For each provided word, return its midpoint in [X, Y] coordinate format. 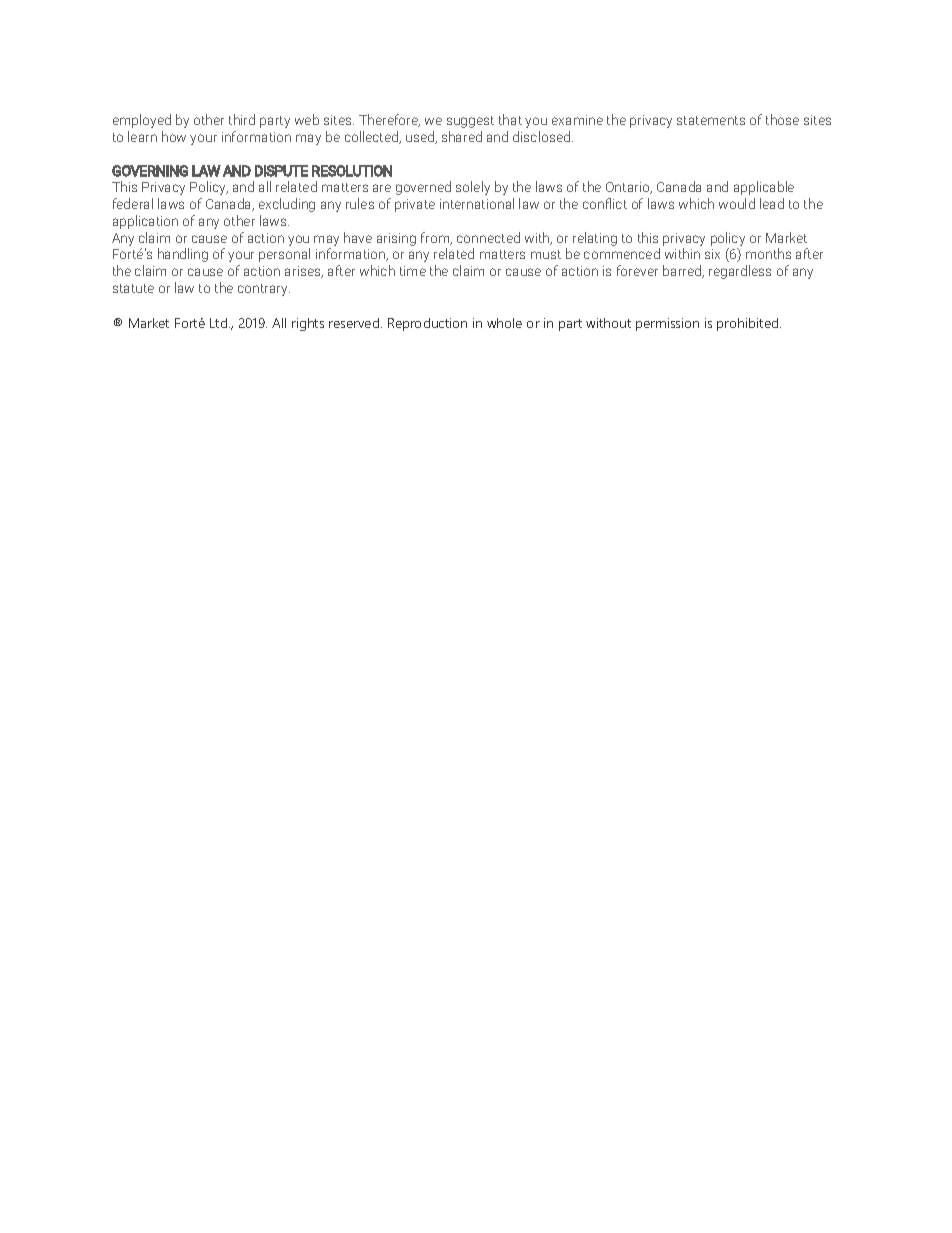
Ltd [220, 323]
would [737, 203]
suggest [470, 122]
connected [488, 237]
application [145, 222]
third [242, 119]
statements [711, 120]
